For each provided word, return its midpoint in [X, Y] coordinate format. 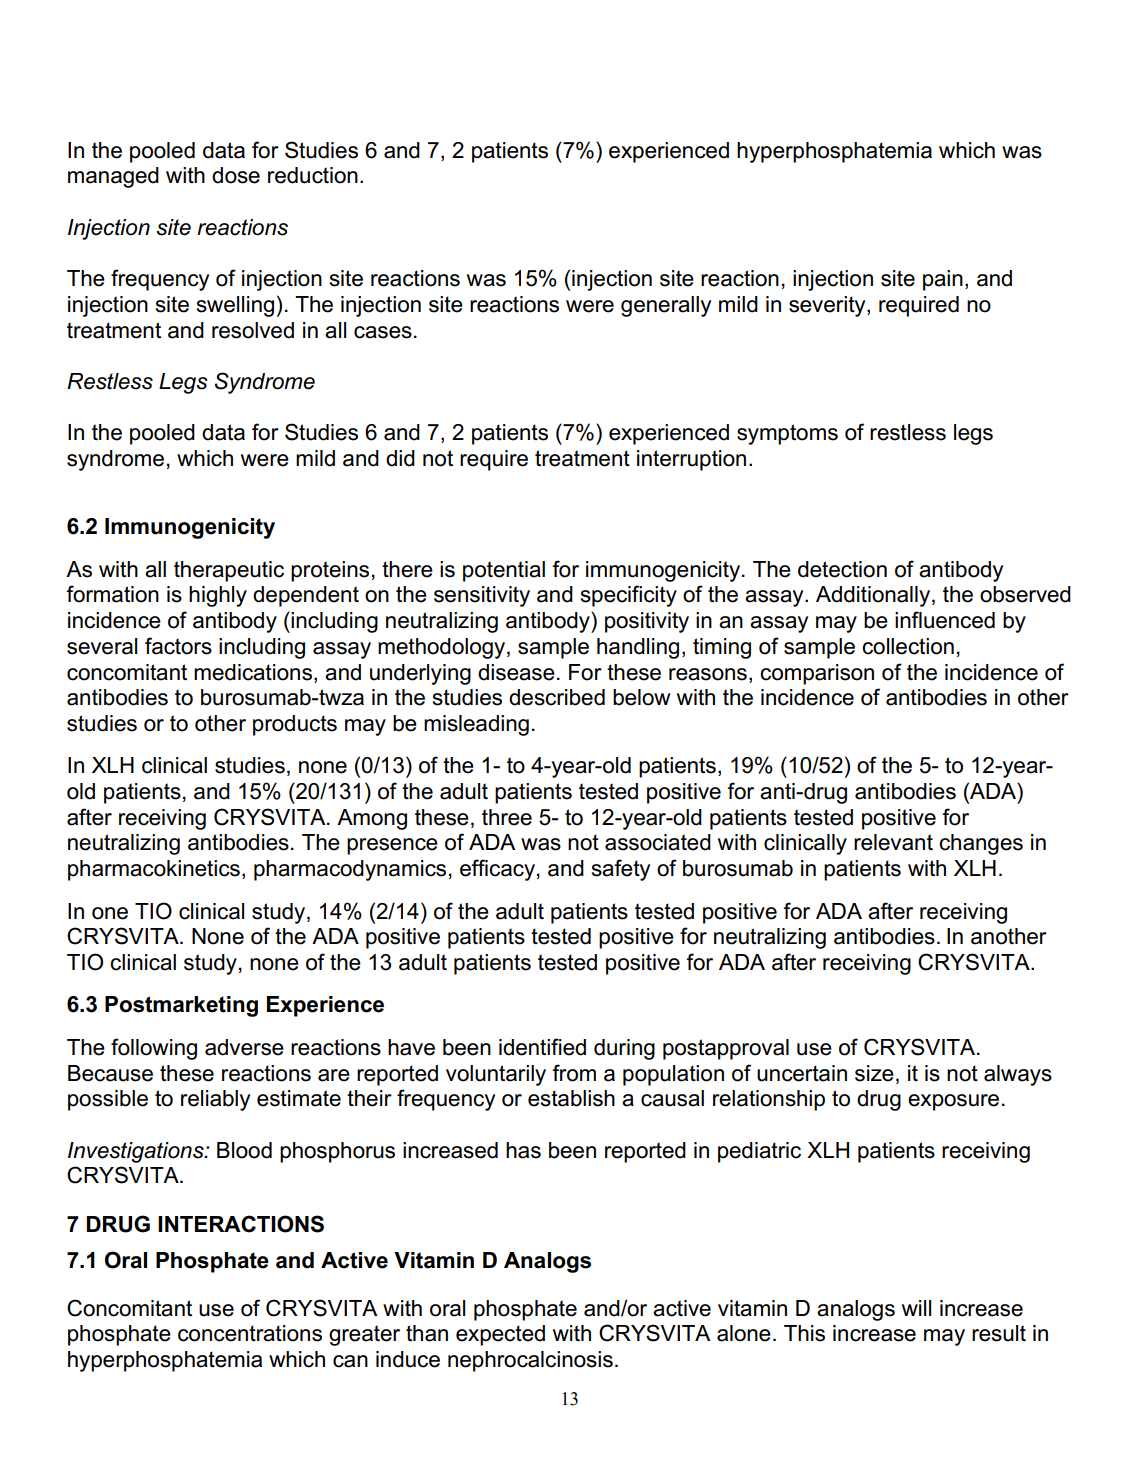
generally [666, 306]
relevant [893, 842]
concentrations [250, 1333]
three [507, 817]
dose [236, 175]
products [295, 725]
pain [943, 280]
